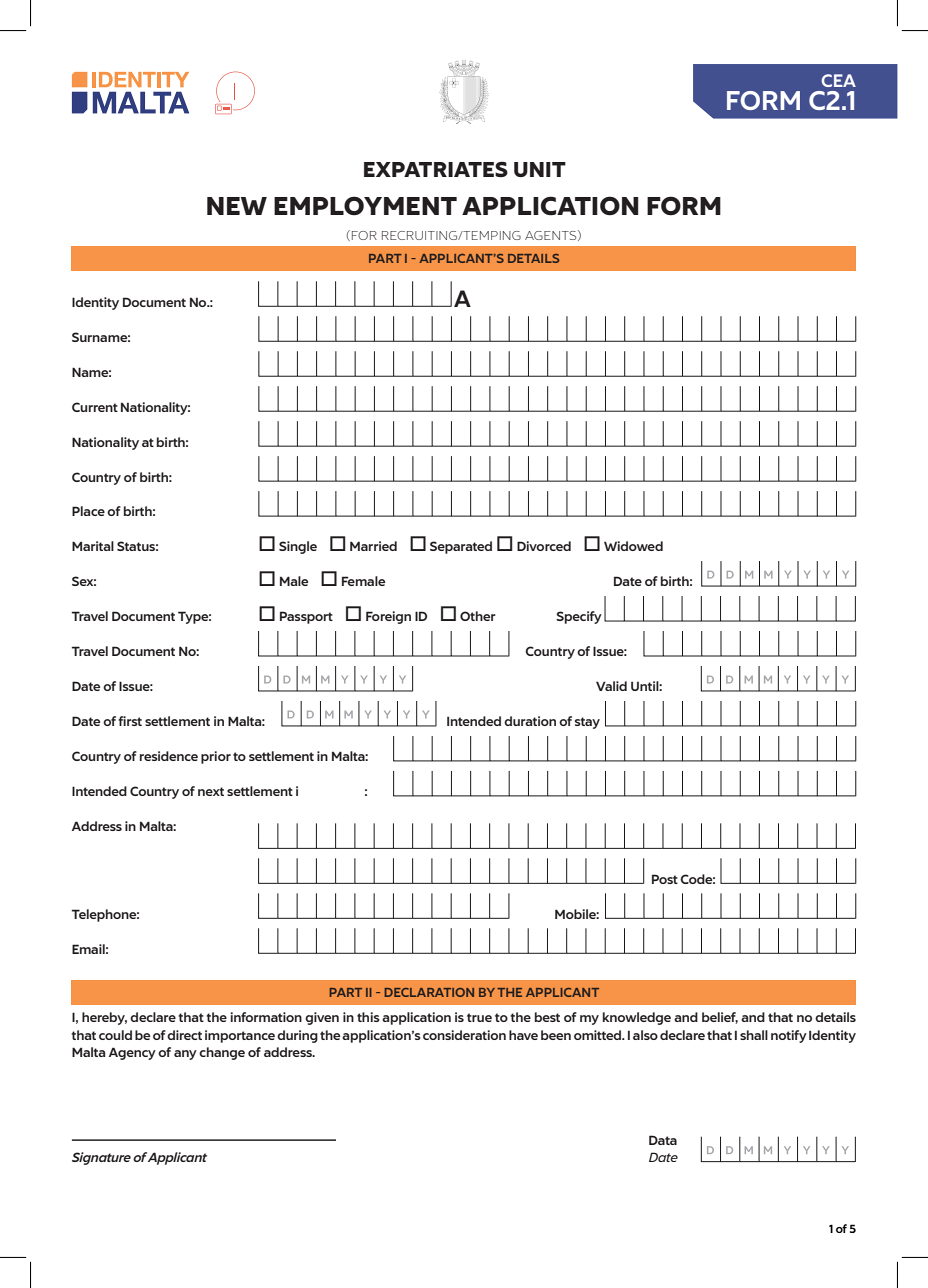 The width and height of the image is (928, 1288). Describe the element at coordinates (306, 617) in the image. I see `Passport` at that location.
